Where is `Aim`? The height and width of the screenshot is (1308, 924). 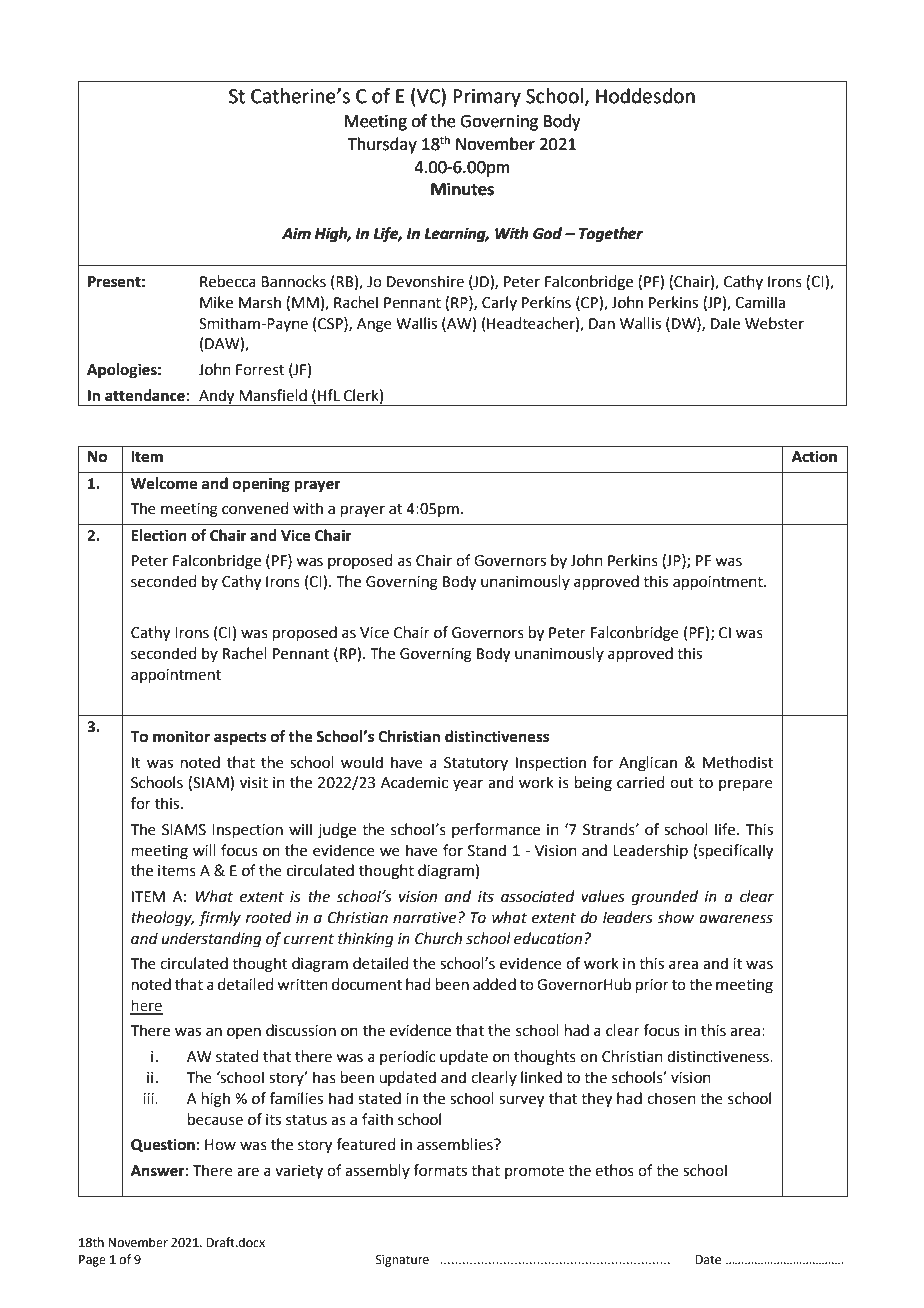
Aim is located at coordinates (296, 233).
